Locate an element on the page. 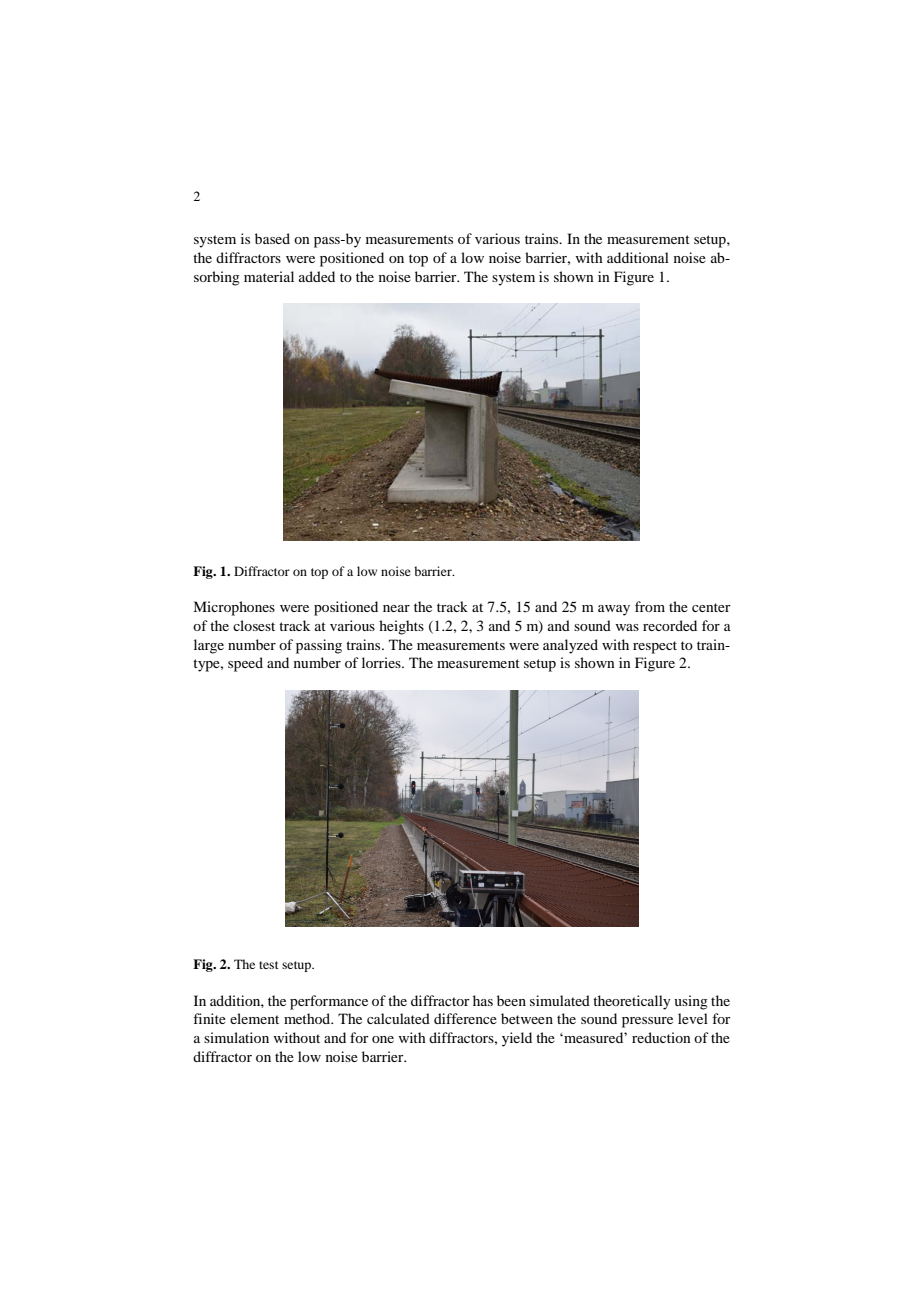  element is located at coordinates (254, 1018).
